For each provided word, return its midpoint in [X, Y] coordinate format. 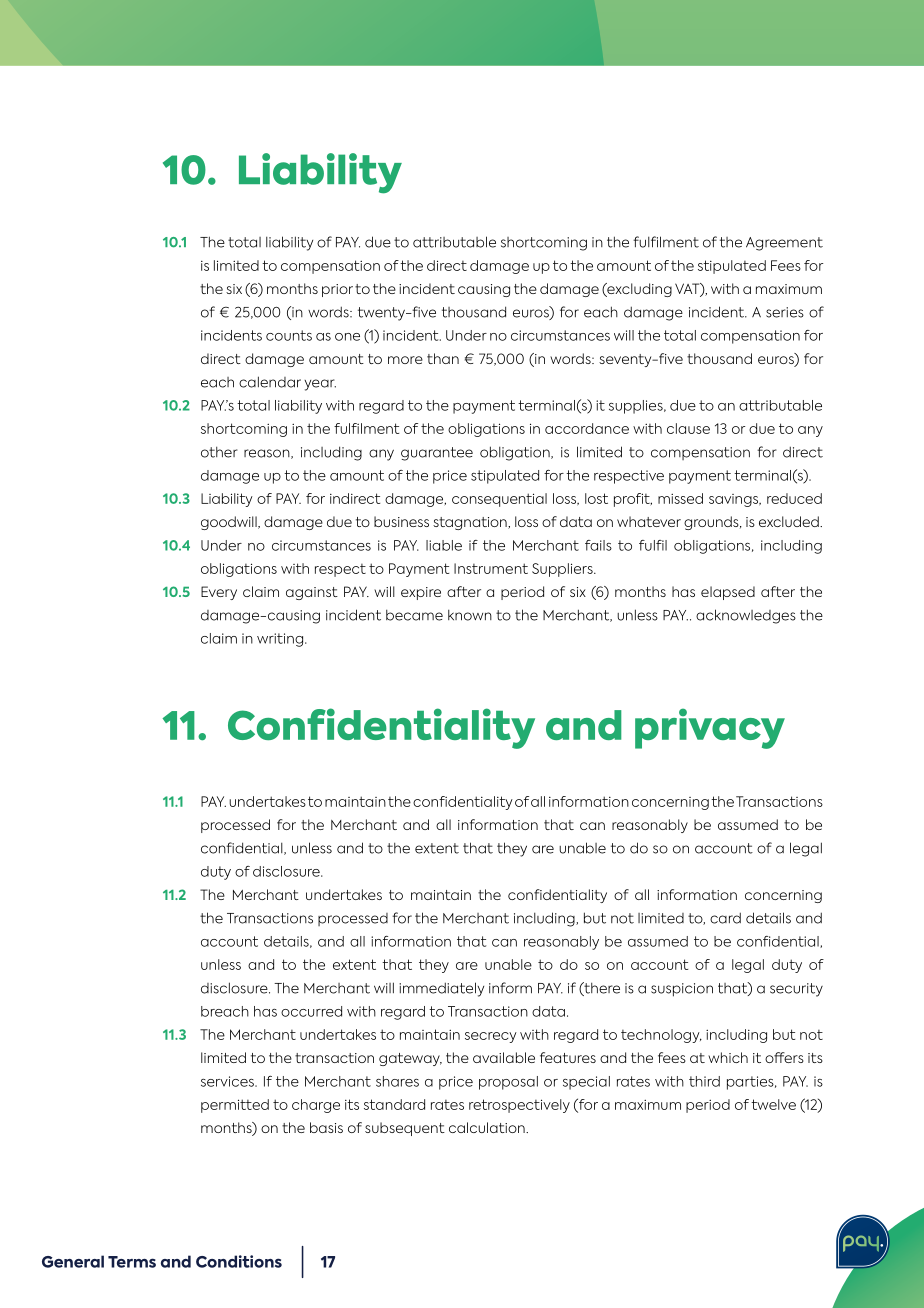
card [725, 918]
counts [289, 335]
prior [337, 290]
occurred [311, 1011]
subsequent [405, 1129]
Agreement [784, 244]
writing [280, 640]
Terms [132, 1262]
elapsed [728, 593]
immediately [441, 989]
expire [421, 593]
